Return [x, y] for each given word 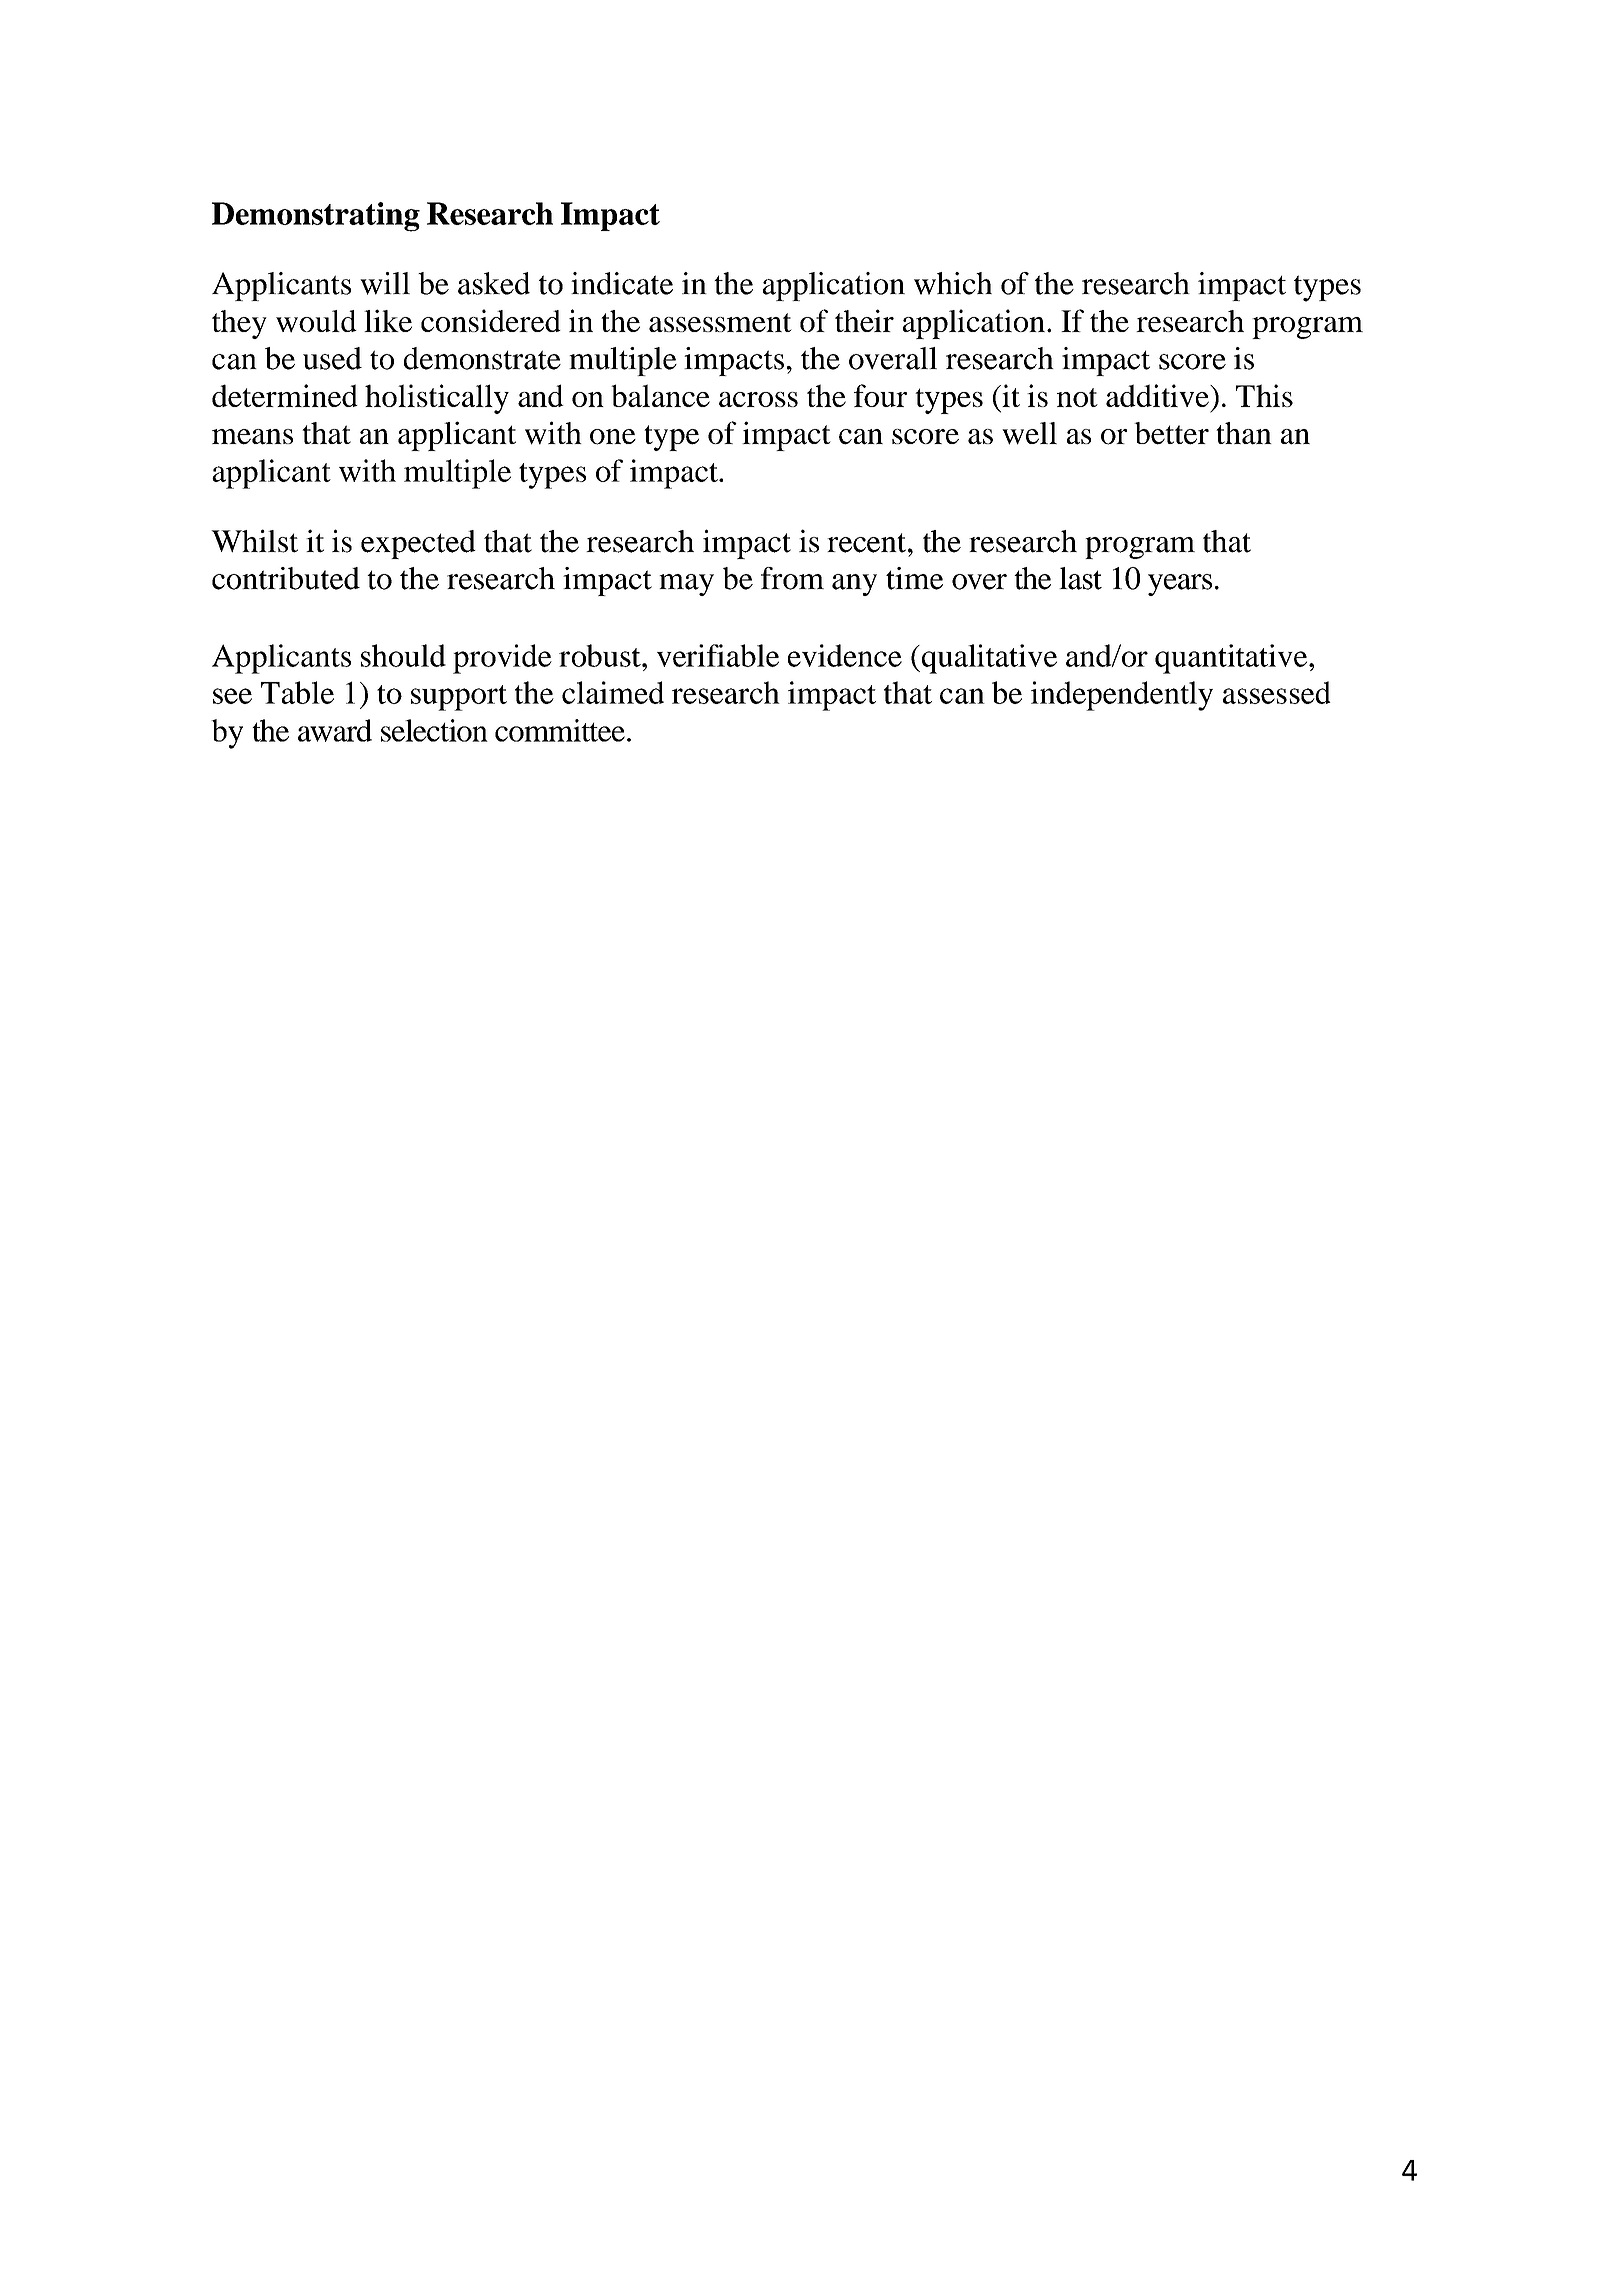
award [335, 730]
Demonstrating [316, 217]
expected [418, 544]
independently [1122, 696]
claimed [613, 692]
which [953, 283]
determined [285, 395]
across [758, 399]
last [1080, 578]
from [792, 578]
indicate [622, 283]
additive [1158, 395]
